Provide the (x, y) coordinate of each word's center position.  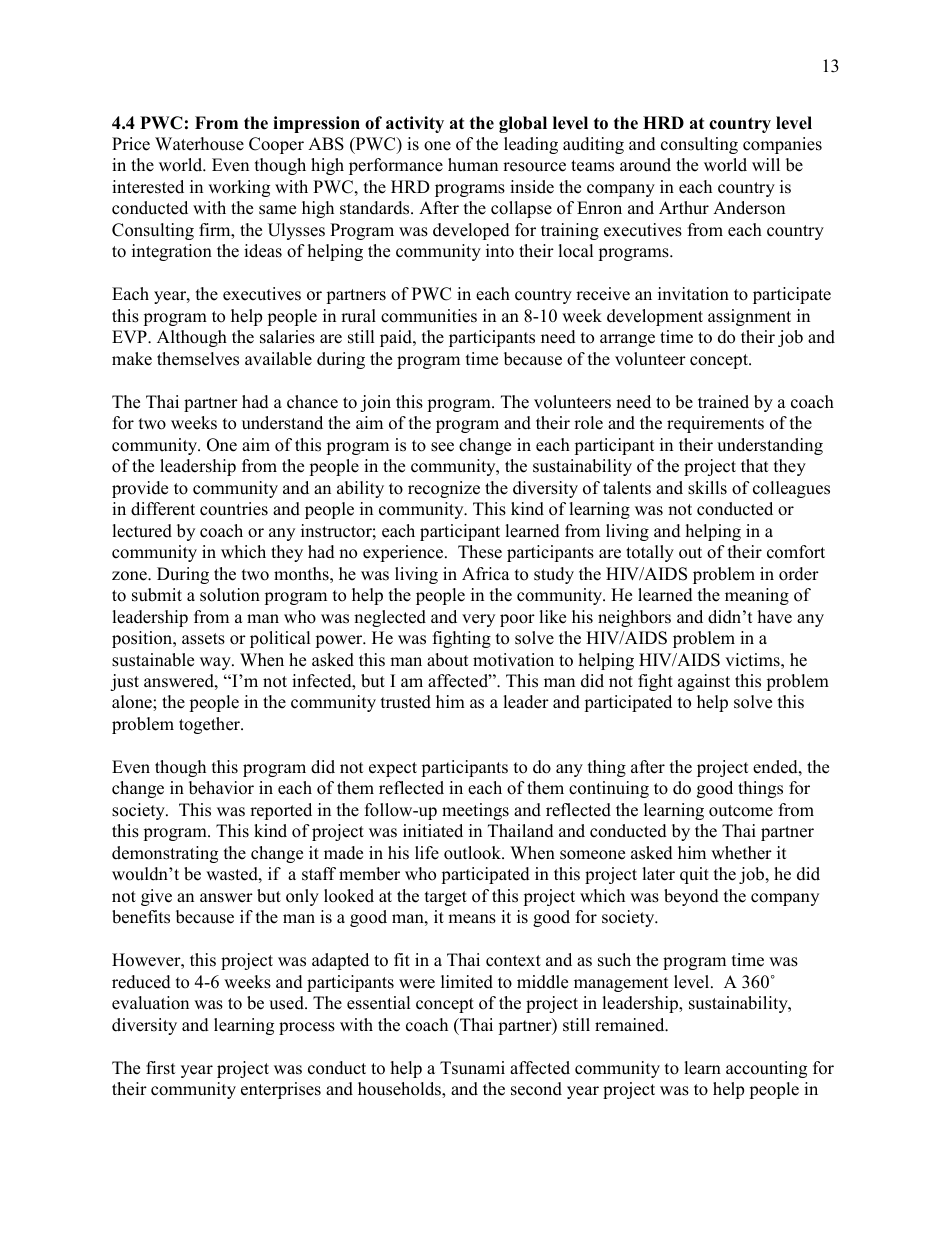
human (473, 165)
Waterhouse (199, 144)
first (161, 1068)
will (766, 164)
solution (230, 595)
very (478, 620)
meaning (757, 596)
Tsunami (472, 1068)
